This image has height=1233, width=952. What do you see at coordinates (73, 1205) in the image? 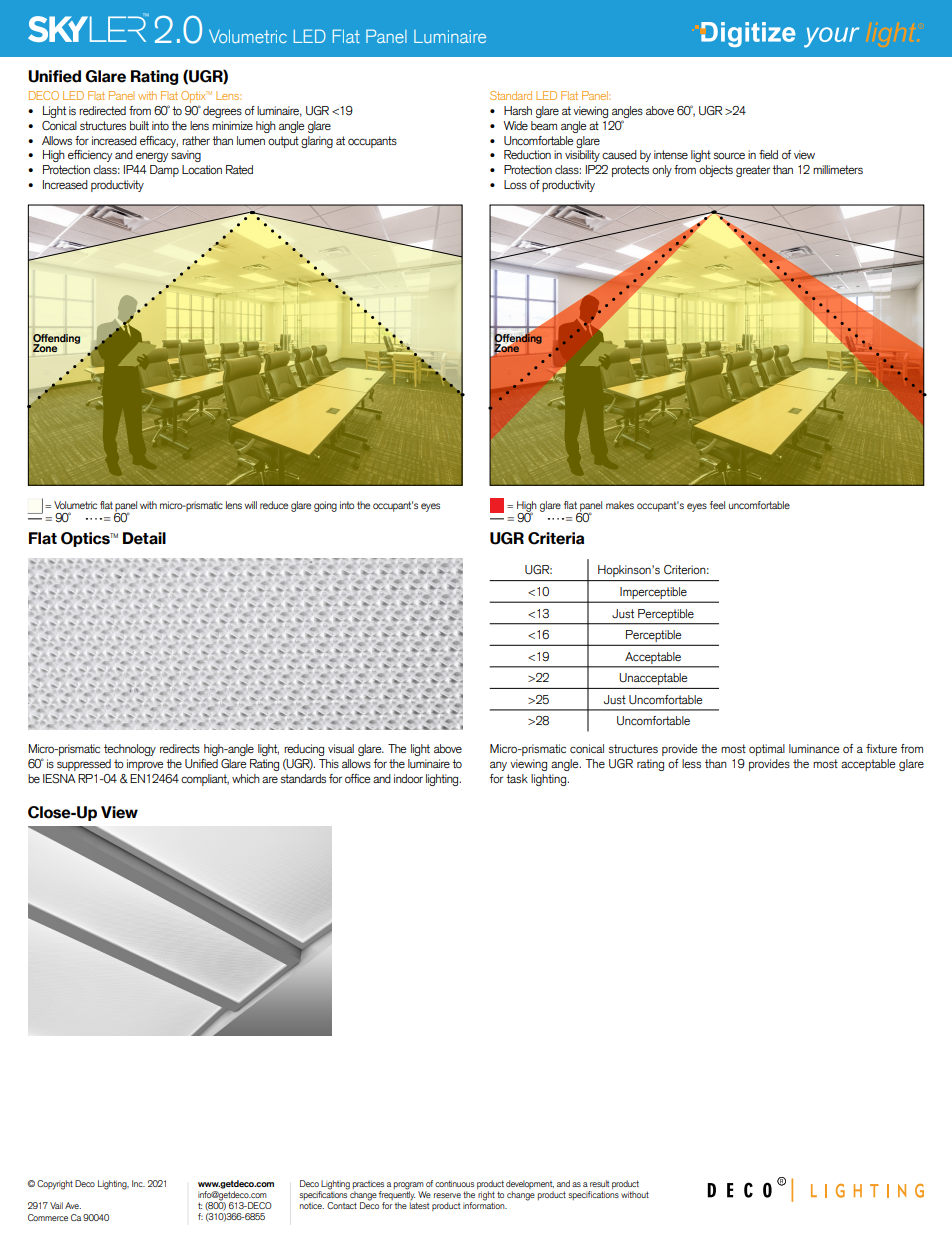
I see `Ave` at bounding box center [73, 1205].
